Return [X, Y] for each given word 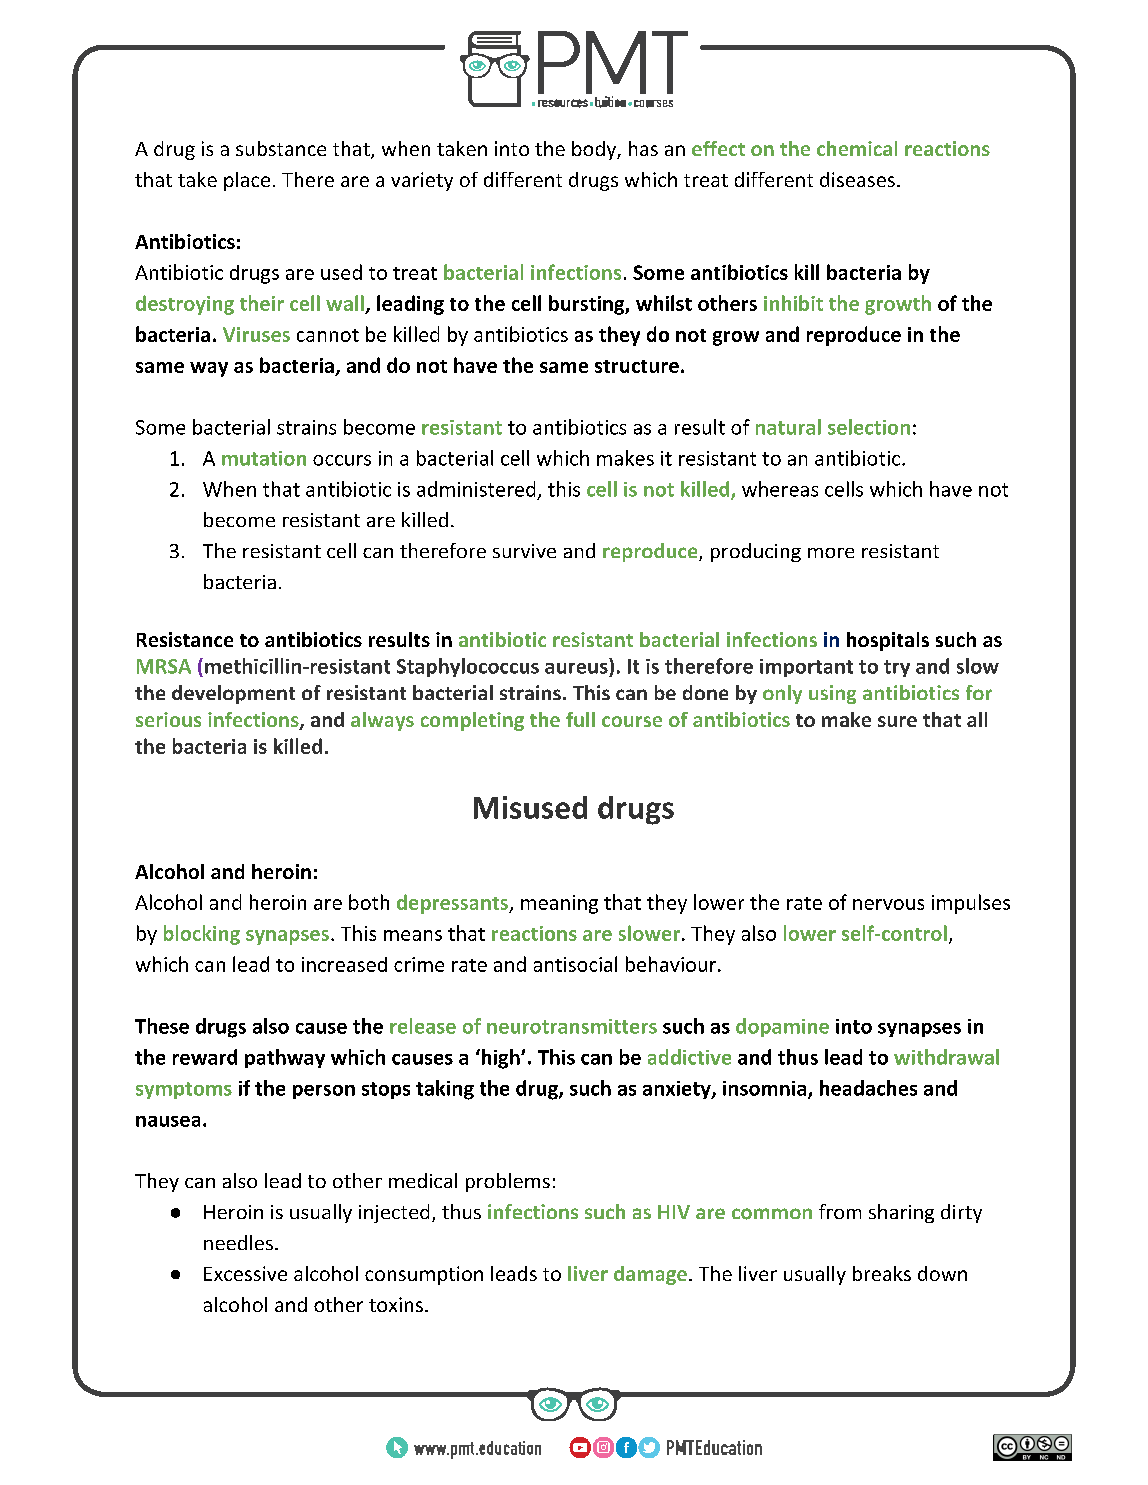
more [831, 553]
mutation [264, 458]
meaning [559, 904]
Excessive [245, 1273]
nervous [888, 904]
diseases [857, 179]
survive [524, 551]
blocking [202, 935]
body [595, 150]
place [247, 181]
